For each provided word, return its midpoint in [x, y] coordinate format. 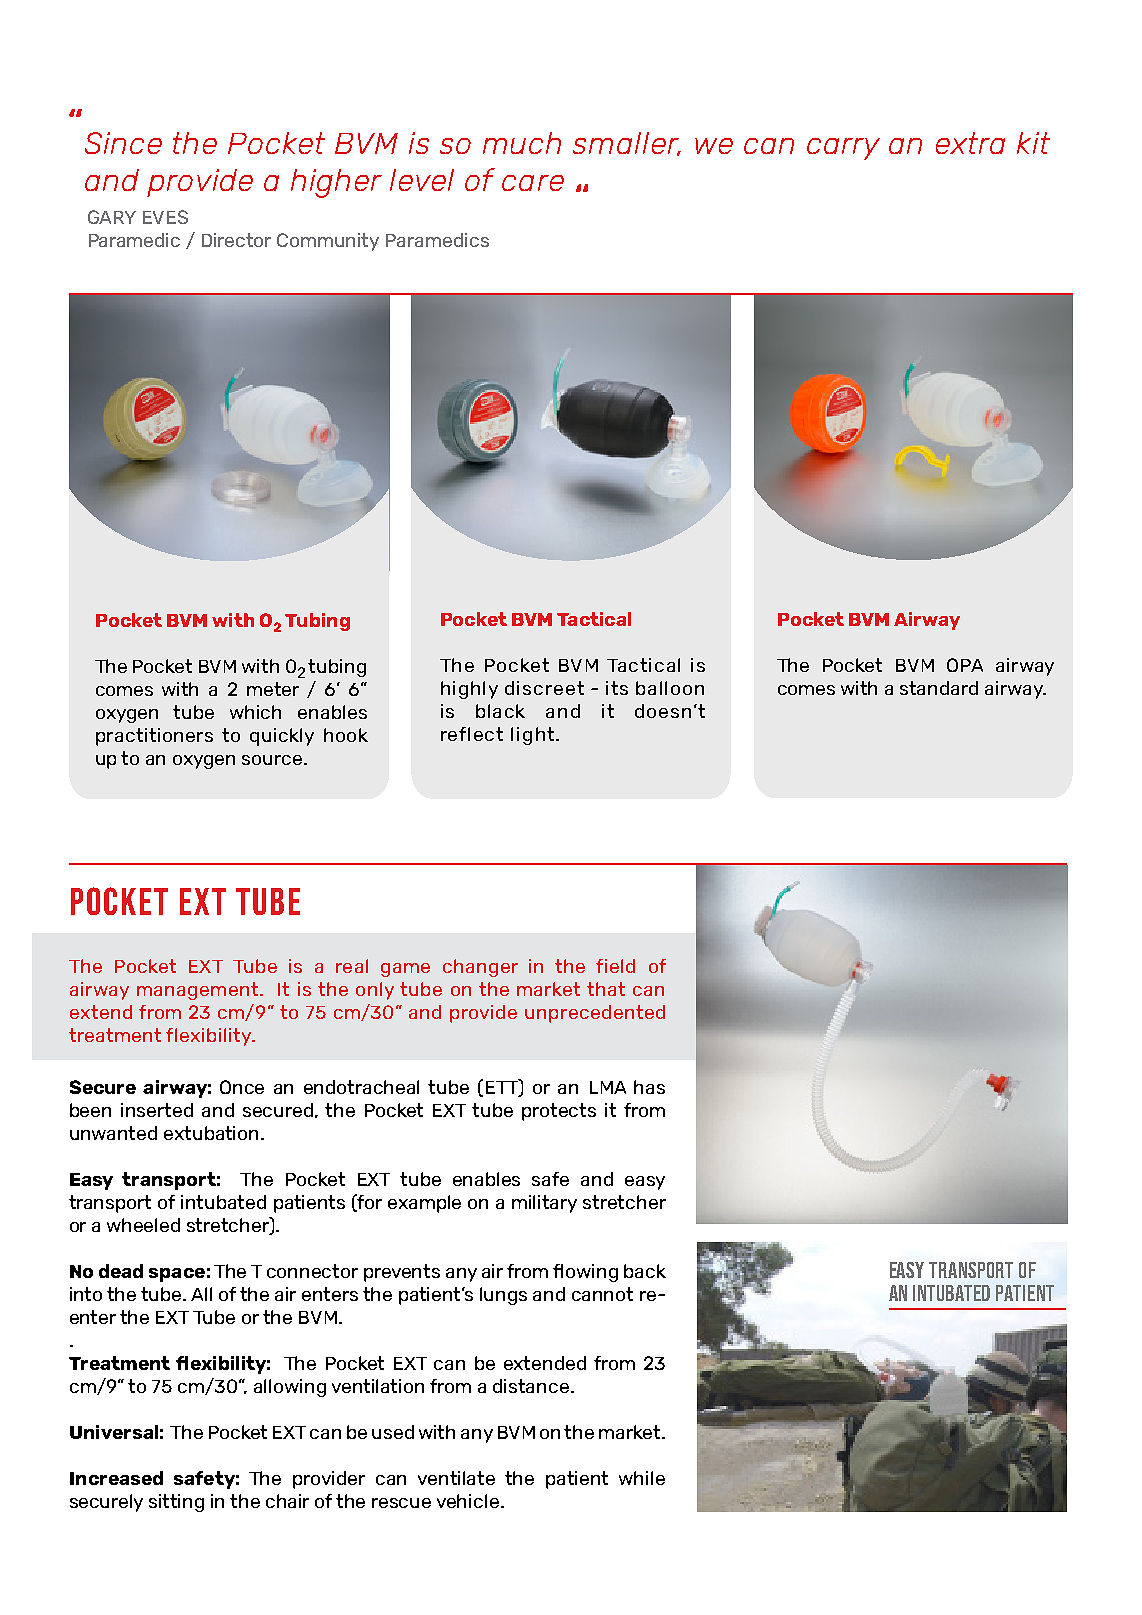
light [534, 736]
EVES [165, 217]
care [533, 183]
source [273, 760]
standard [939, 688]
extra [970, 143]
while [642, 1478]
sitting [176, 1503]
